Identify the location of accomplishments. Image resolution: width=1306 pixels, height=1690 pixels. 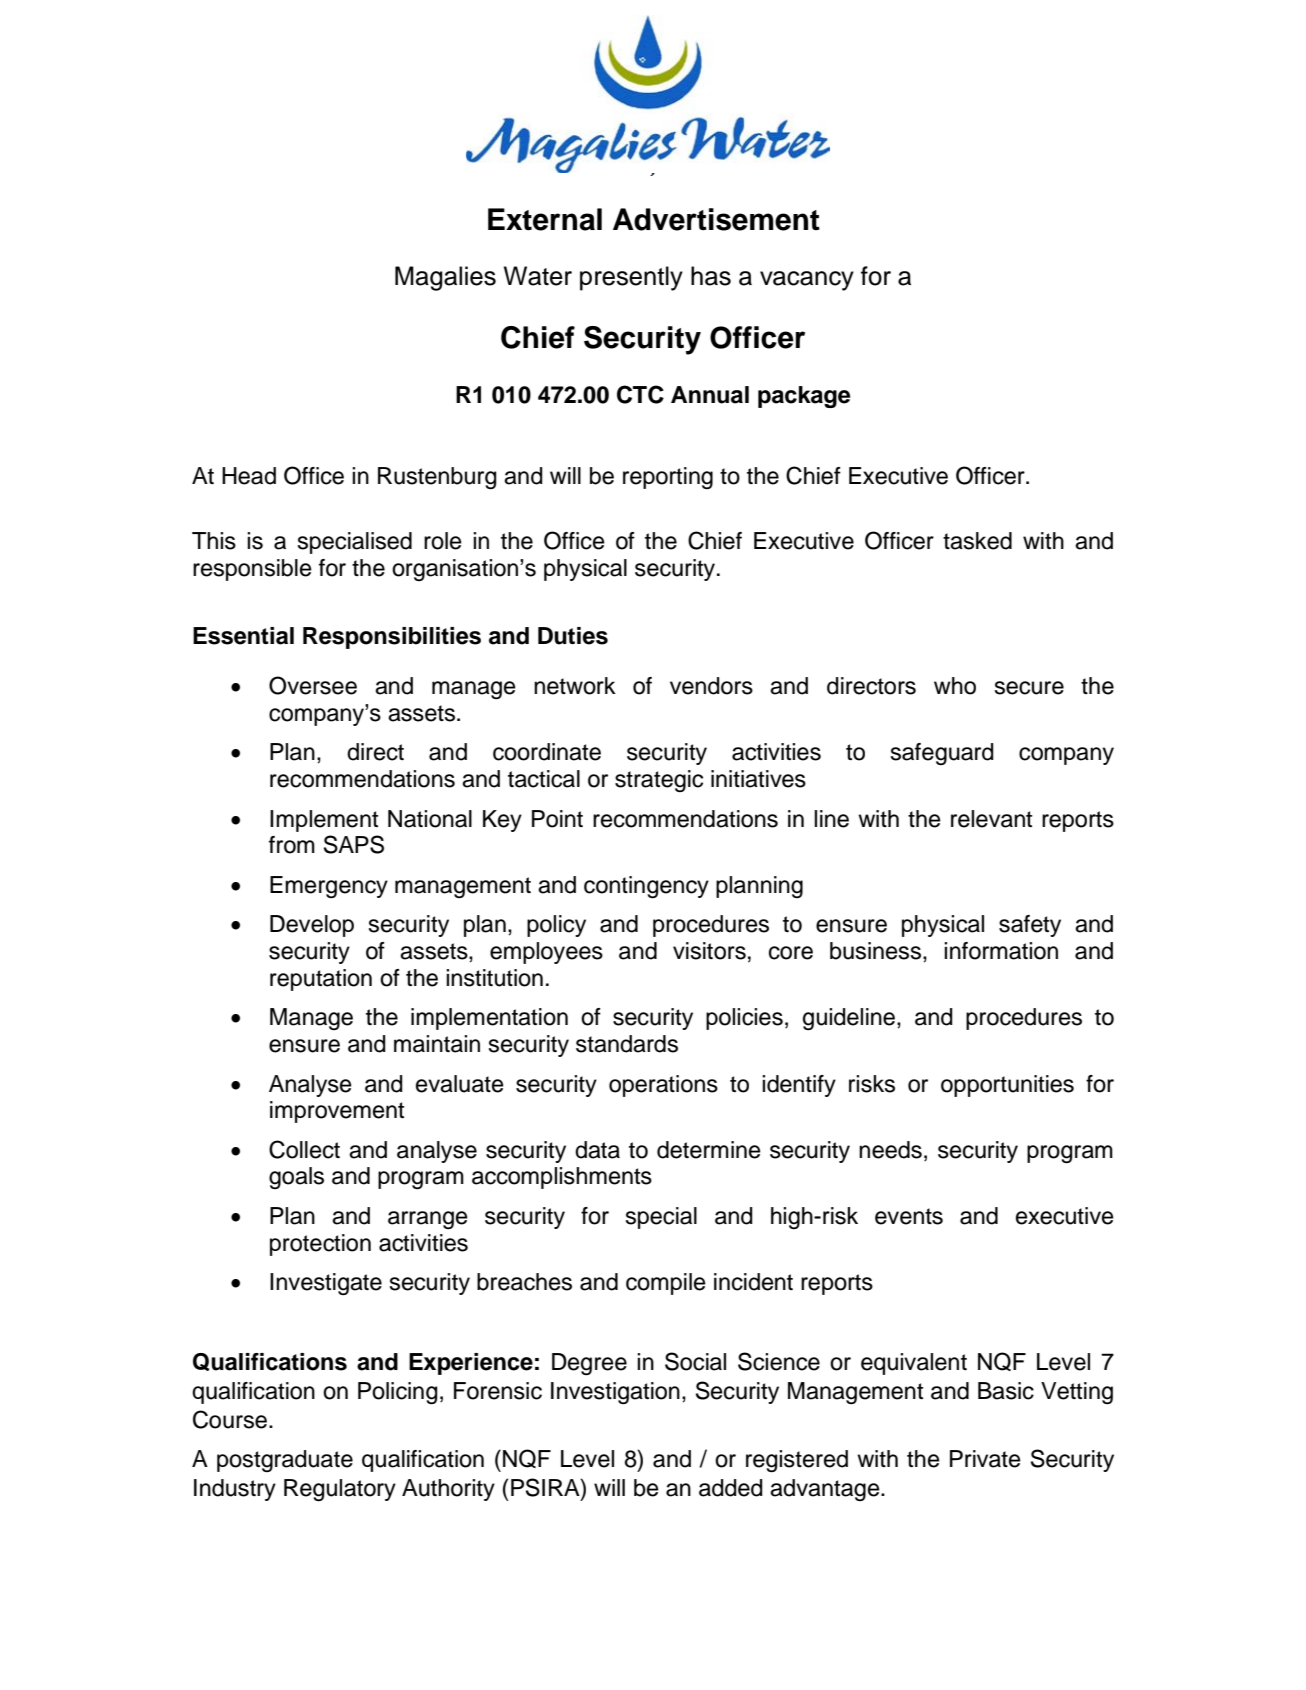
(562, 1178).
